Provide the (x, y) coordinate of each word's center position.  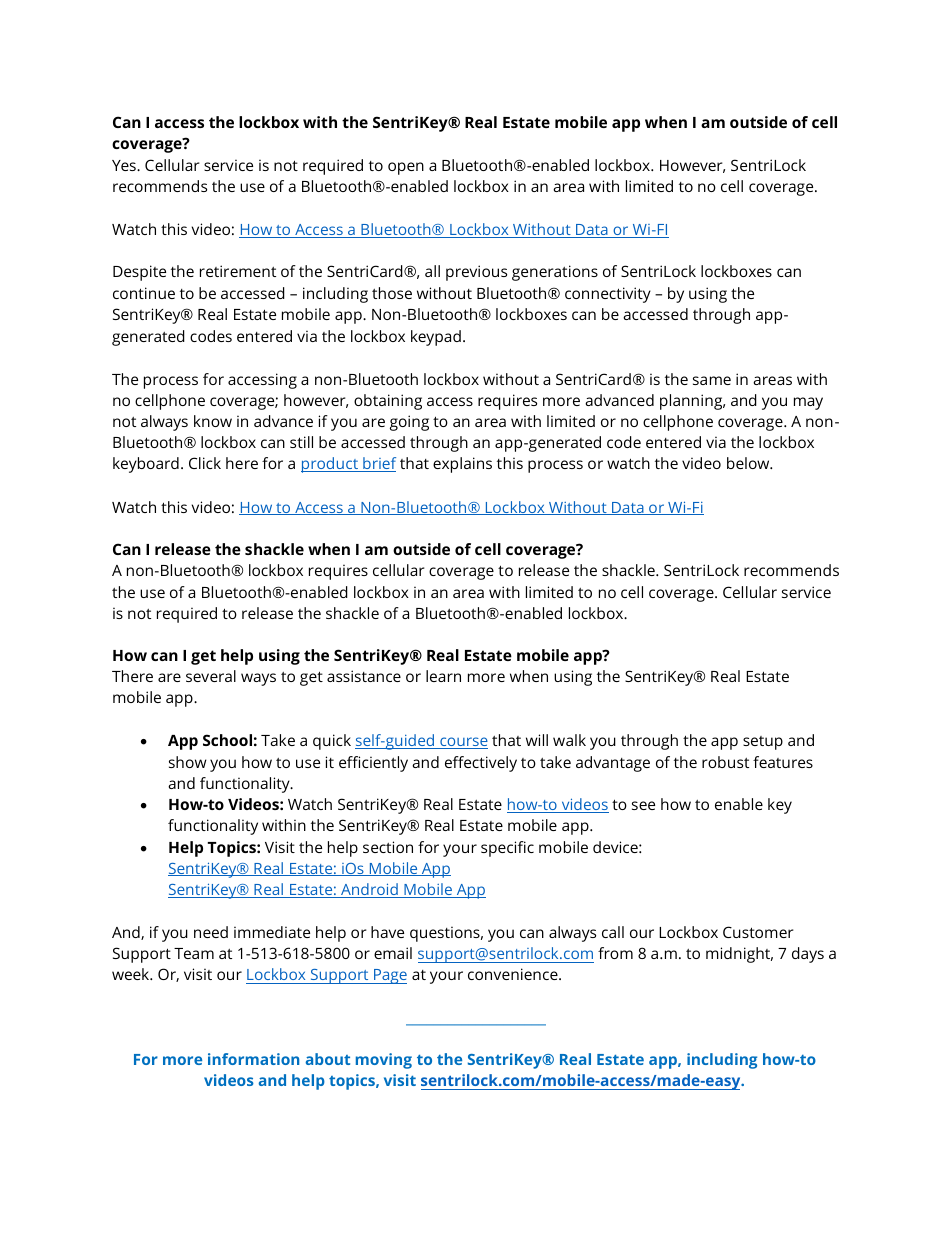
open (406, 168)
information (253, 1059)
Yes (125, 165)
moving (384, 1061)
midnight (739, 955)
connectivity (608, 295)
